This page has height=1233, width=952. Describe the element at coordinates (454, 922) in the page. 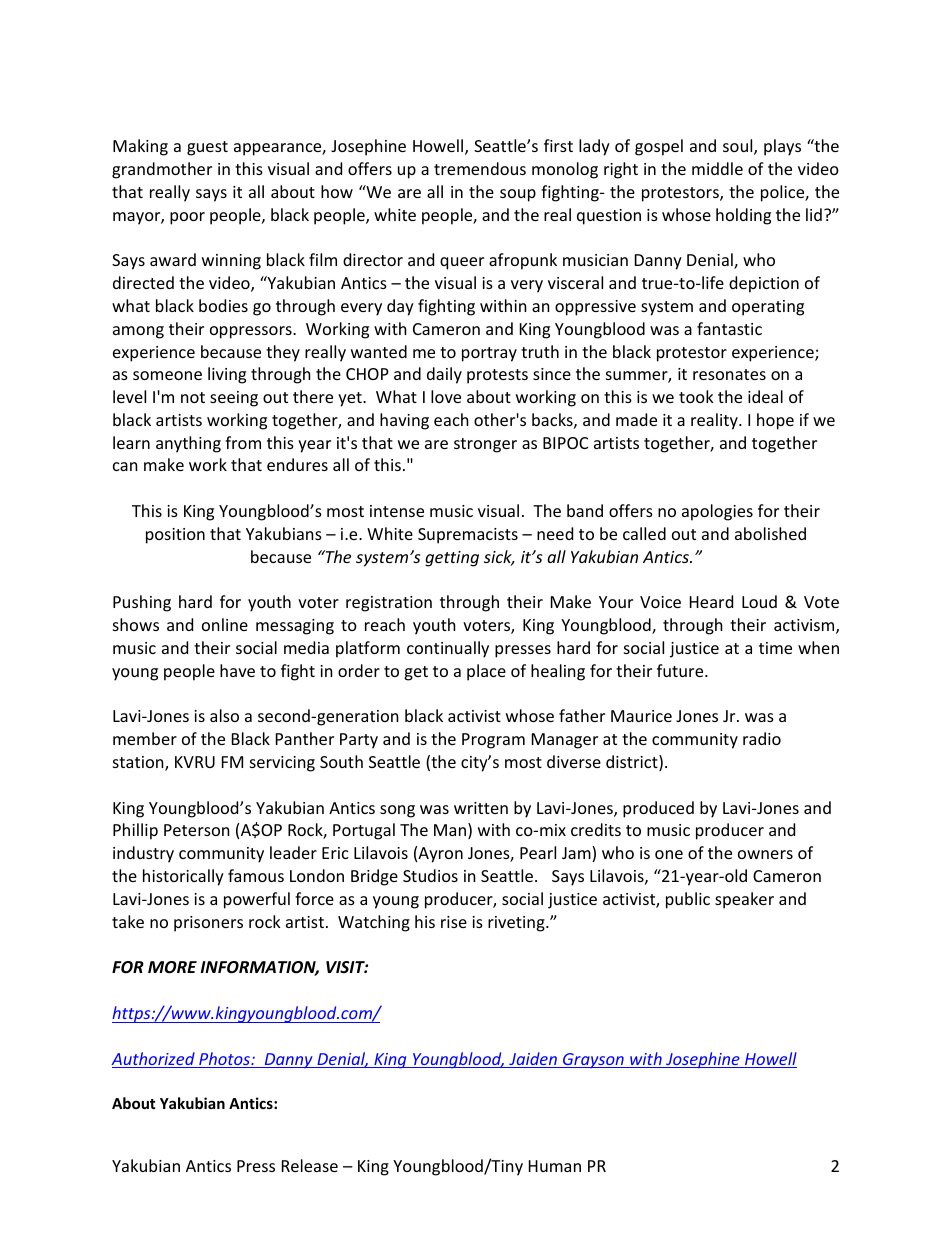

I see `rise` at that location.
